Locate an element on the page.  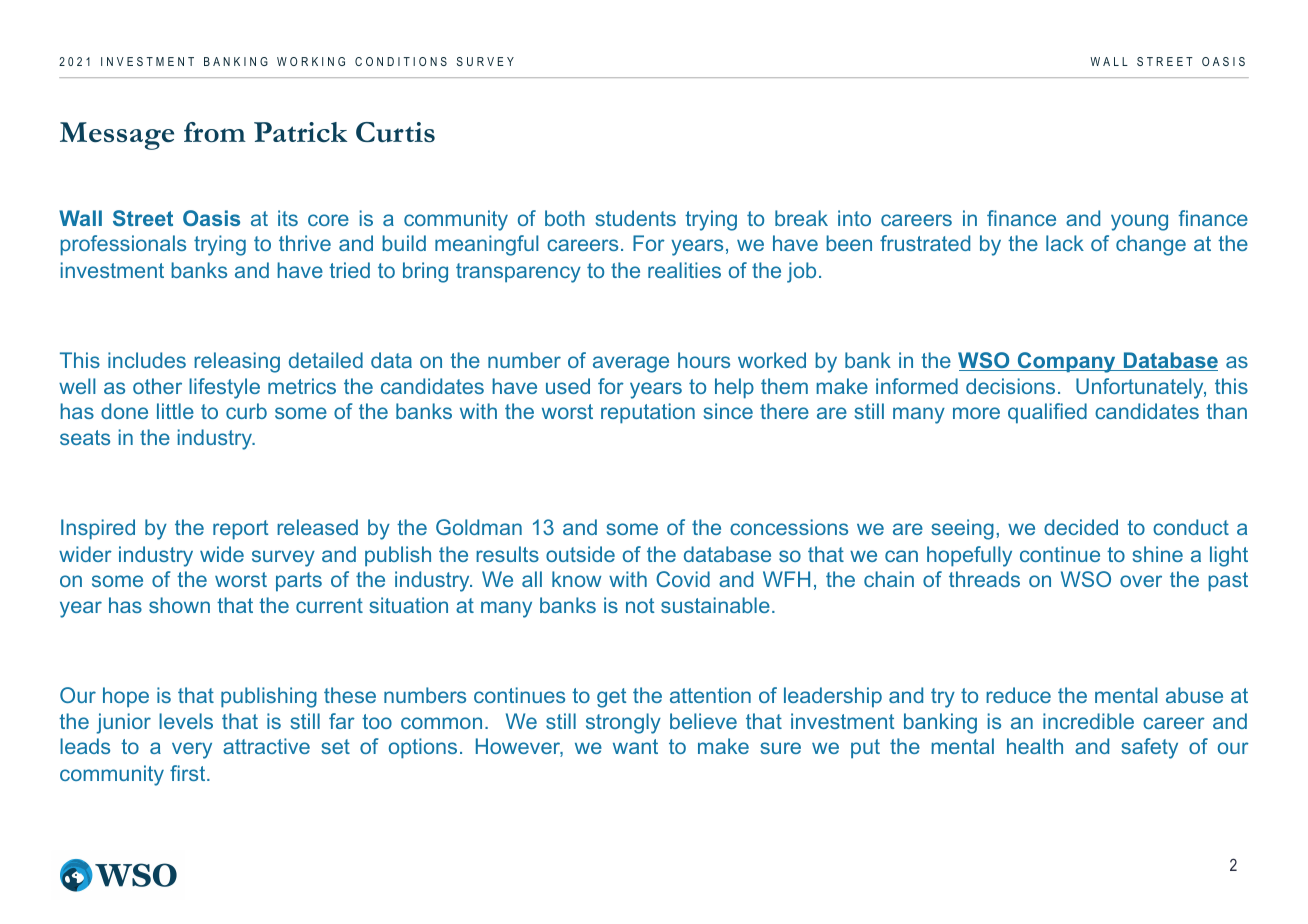
outside is located at coordinates (580, 554).
